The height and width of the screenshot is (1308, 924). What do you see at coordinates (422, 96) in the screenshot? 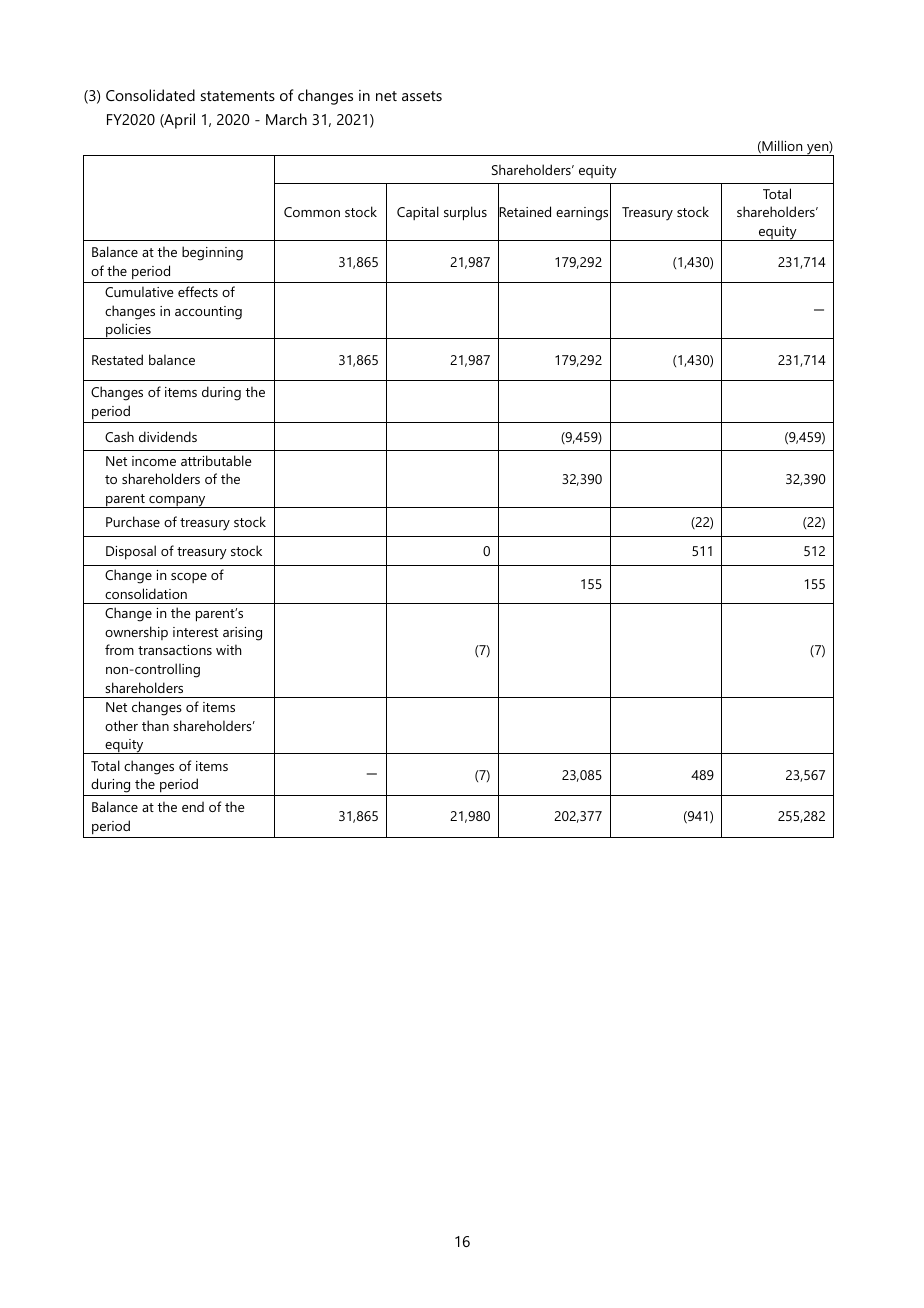
I see `assets` at bounding box center [422, 96].
